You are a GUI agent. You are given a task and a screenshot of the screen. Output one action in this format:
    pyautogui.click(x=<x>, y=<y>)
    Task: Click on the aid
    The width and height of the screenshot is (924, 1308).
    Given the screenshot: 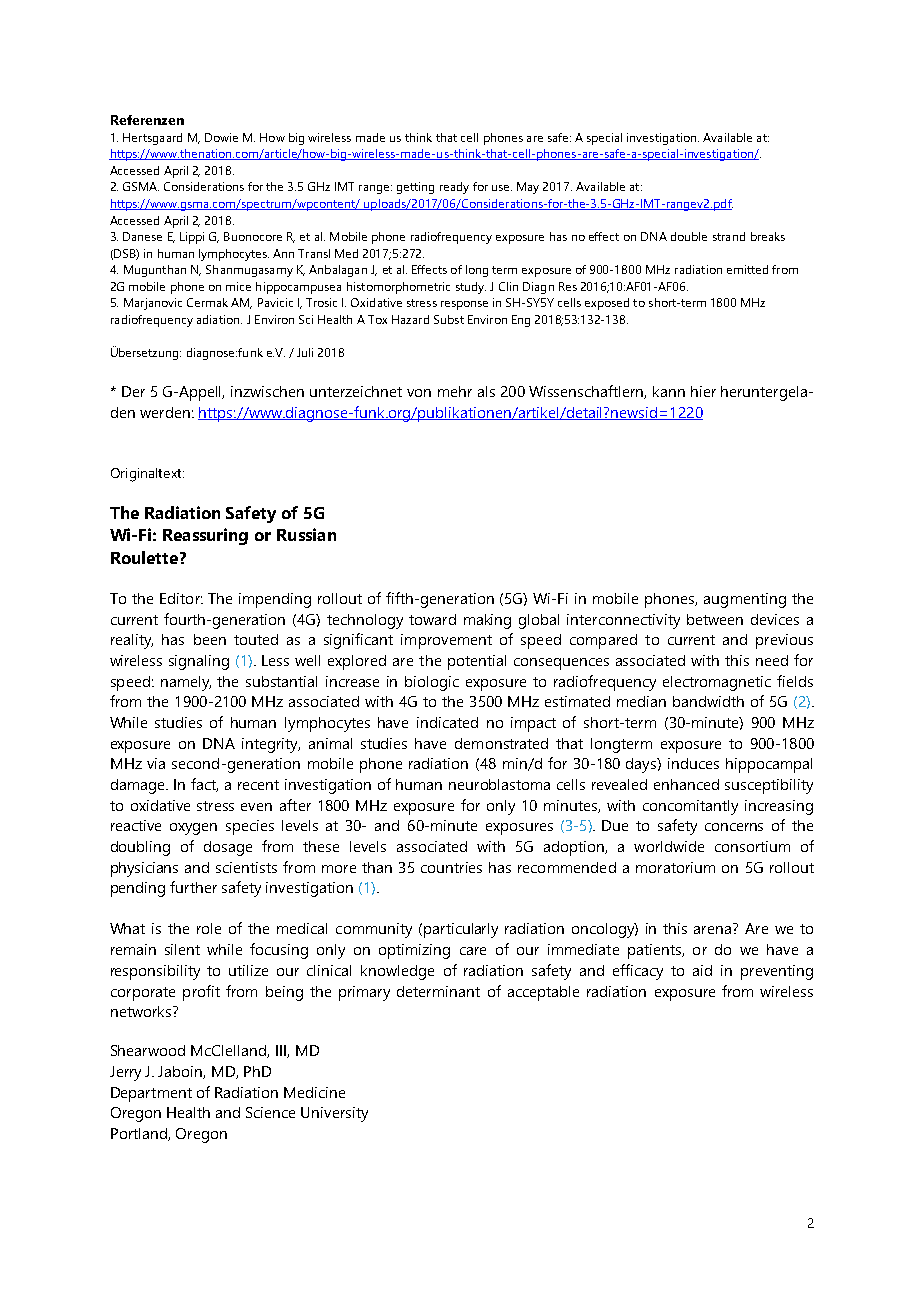 What is the action you would take?
    pyautogui.click(x=702, y=970)
